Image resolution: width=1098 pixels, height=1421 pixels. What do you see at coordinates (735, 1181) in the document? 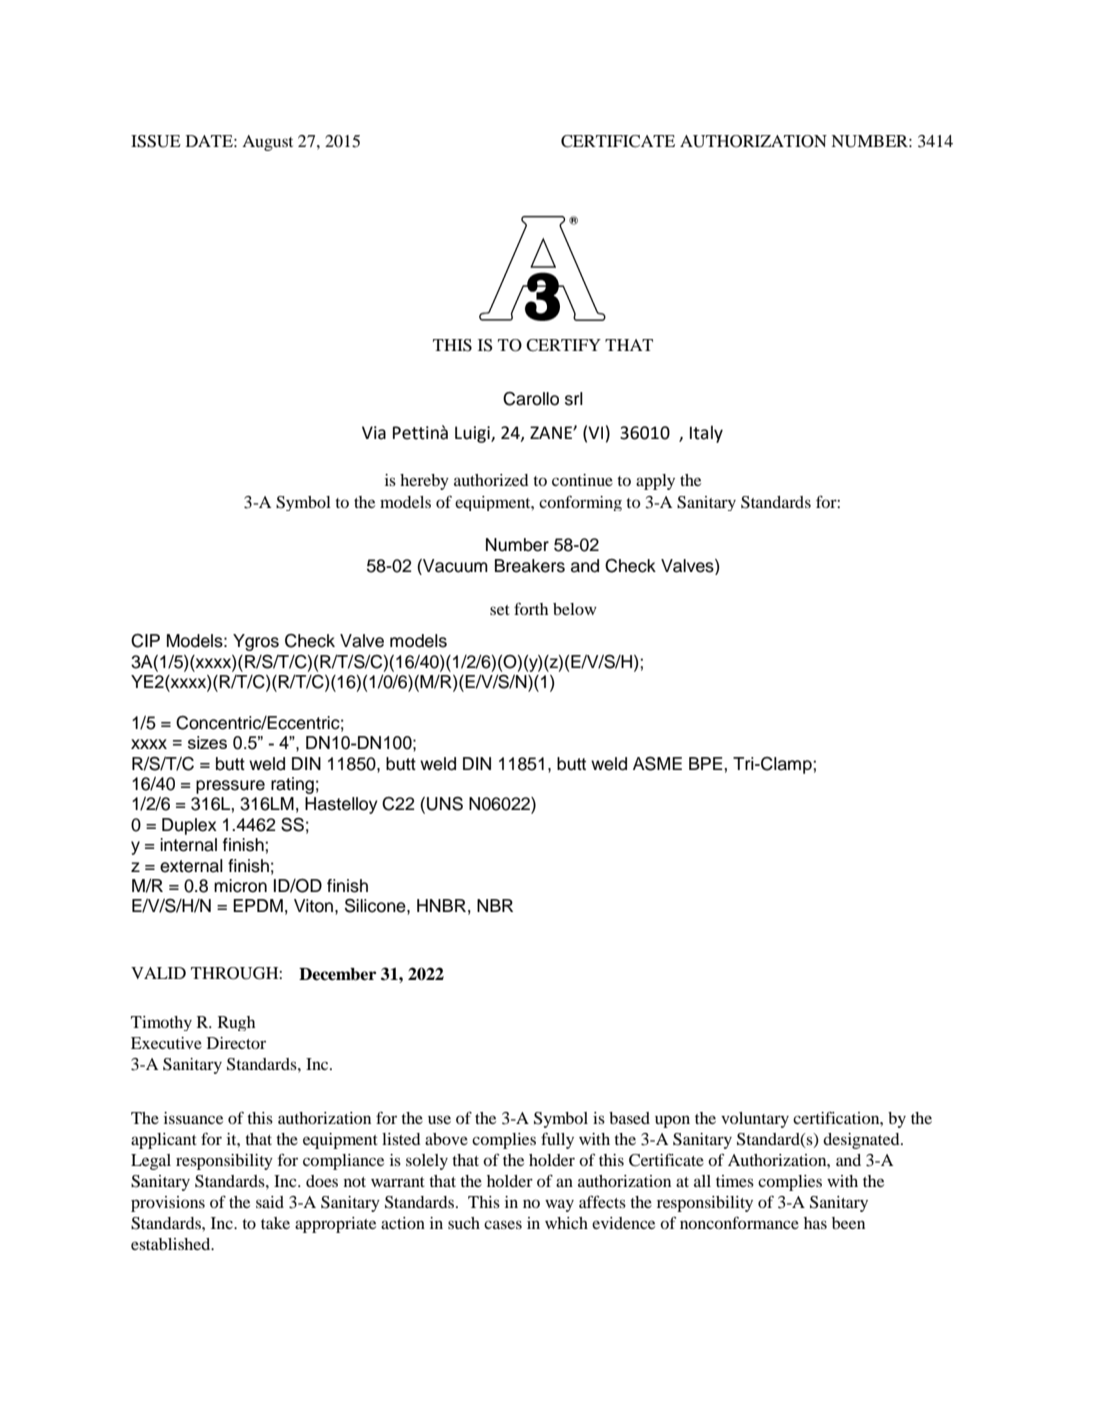
I see `times` at bounding box center [735, 1181].
